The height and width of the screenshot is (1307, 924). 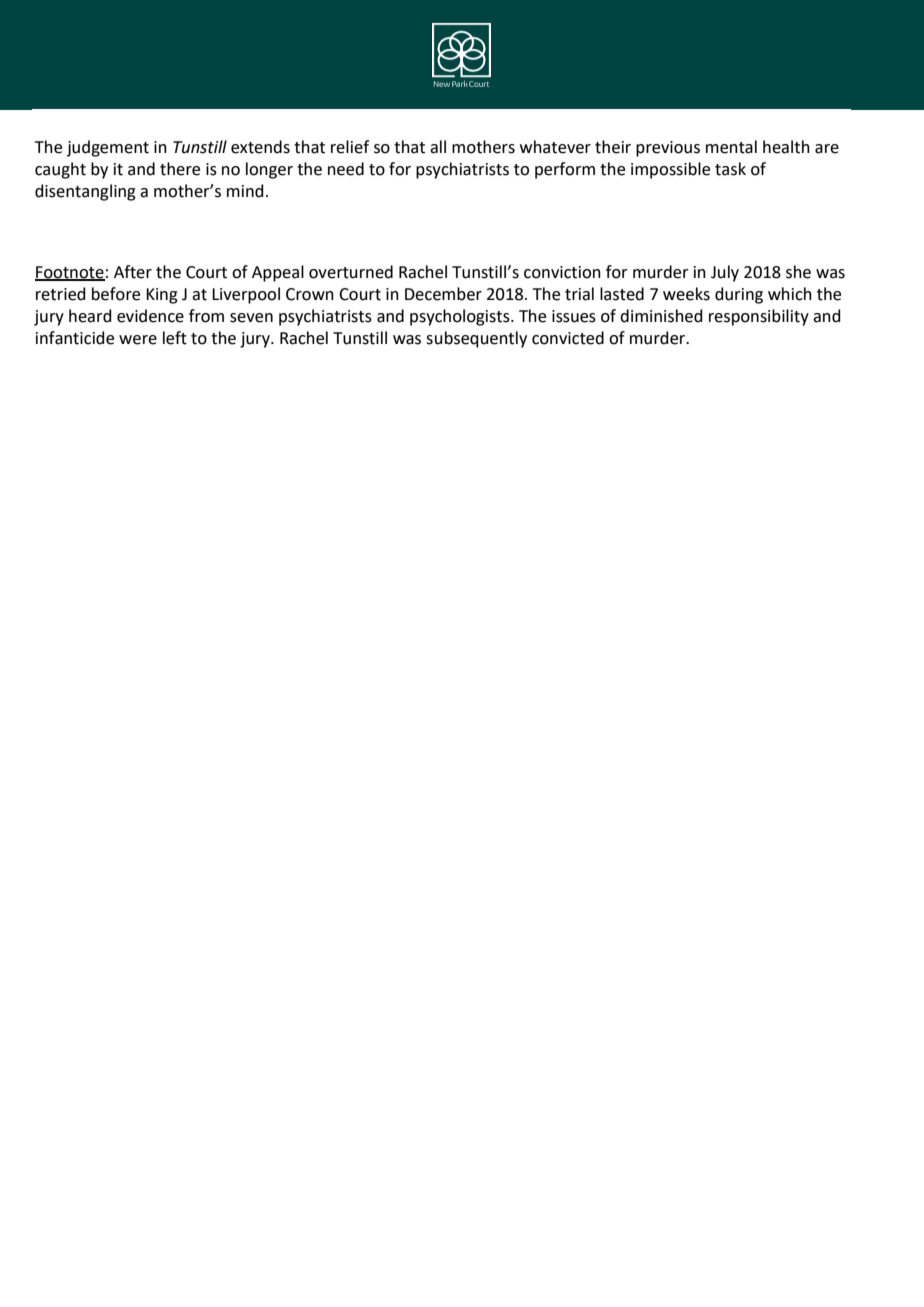 I want to click on mental, so click(x=731, y=147).
